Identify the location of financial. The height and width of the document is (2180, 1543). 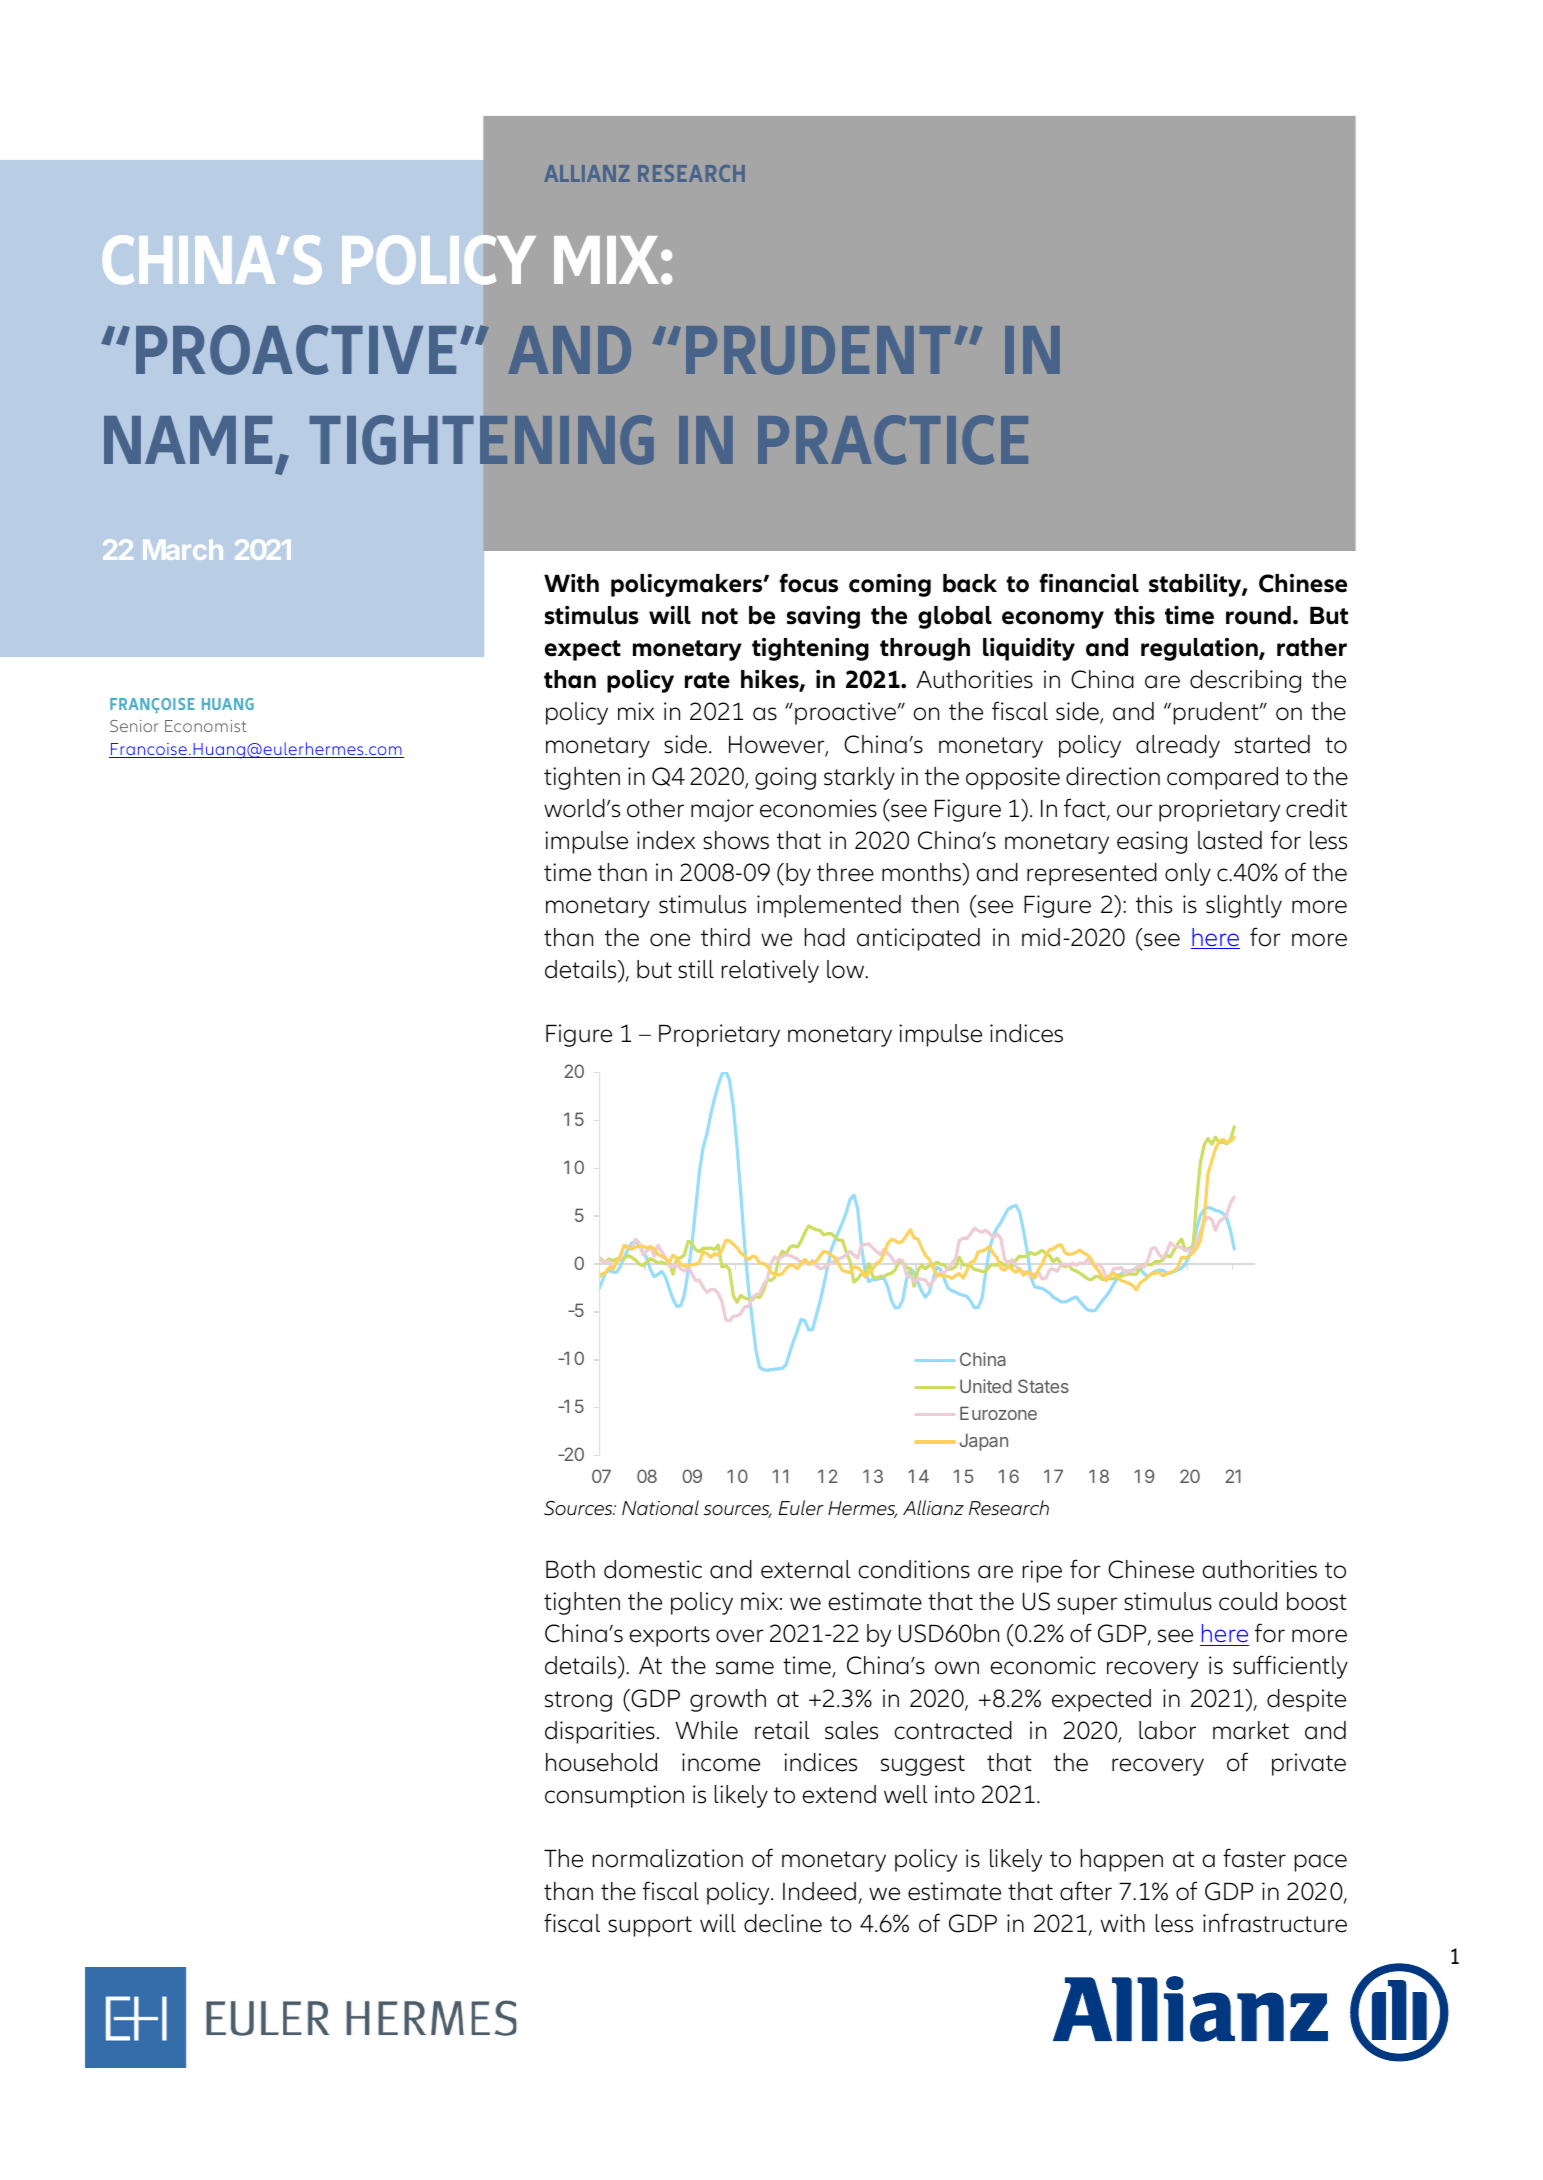
(1089, 583).
